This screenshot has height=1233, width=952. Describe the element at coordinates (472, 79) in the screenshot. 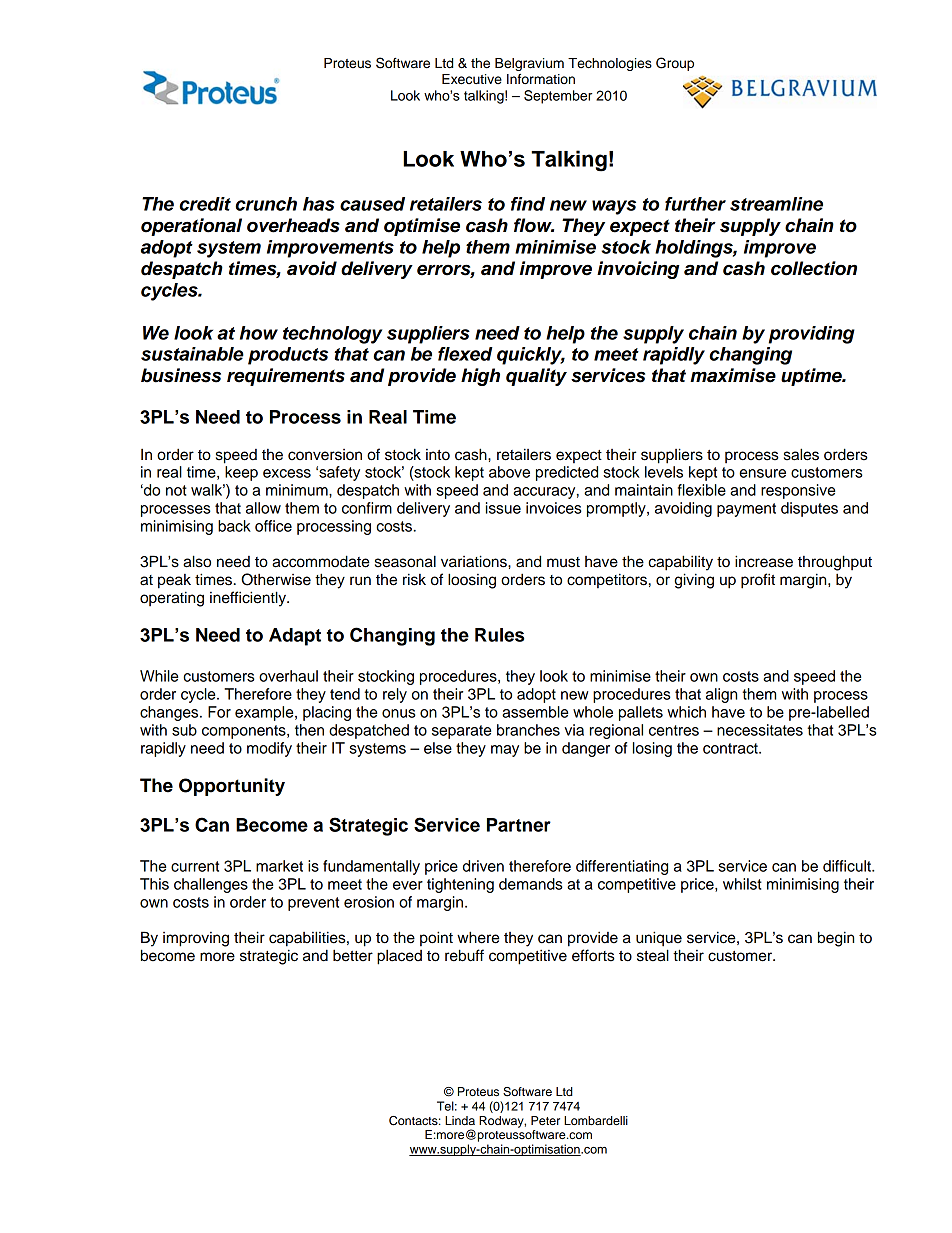

I see `Executive` at that location.
